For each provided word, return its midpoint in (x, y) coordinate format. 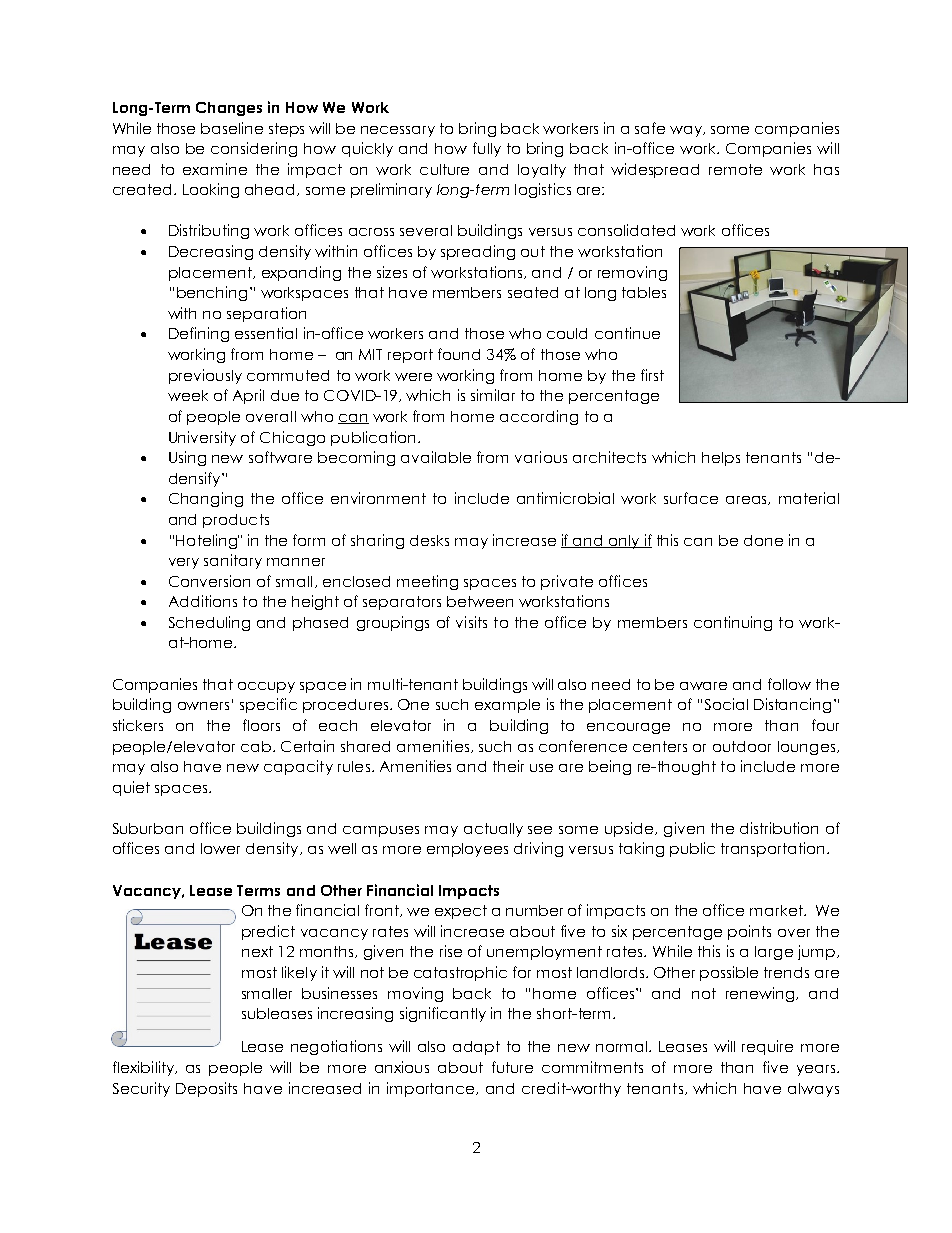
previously (205, 376)
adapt (476, 1048)
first (652, 375)
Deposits (206, 1089)
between (480, 601)
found (459, 354)
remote (735, 169)
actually (493, 830)
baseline (232, 128)
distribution (779, 828)
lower (220, 848)
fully (487, 149)
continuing (733, 623)
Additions (203, 601)
